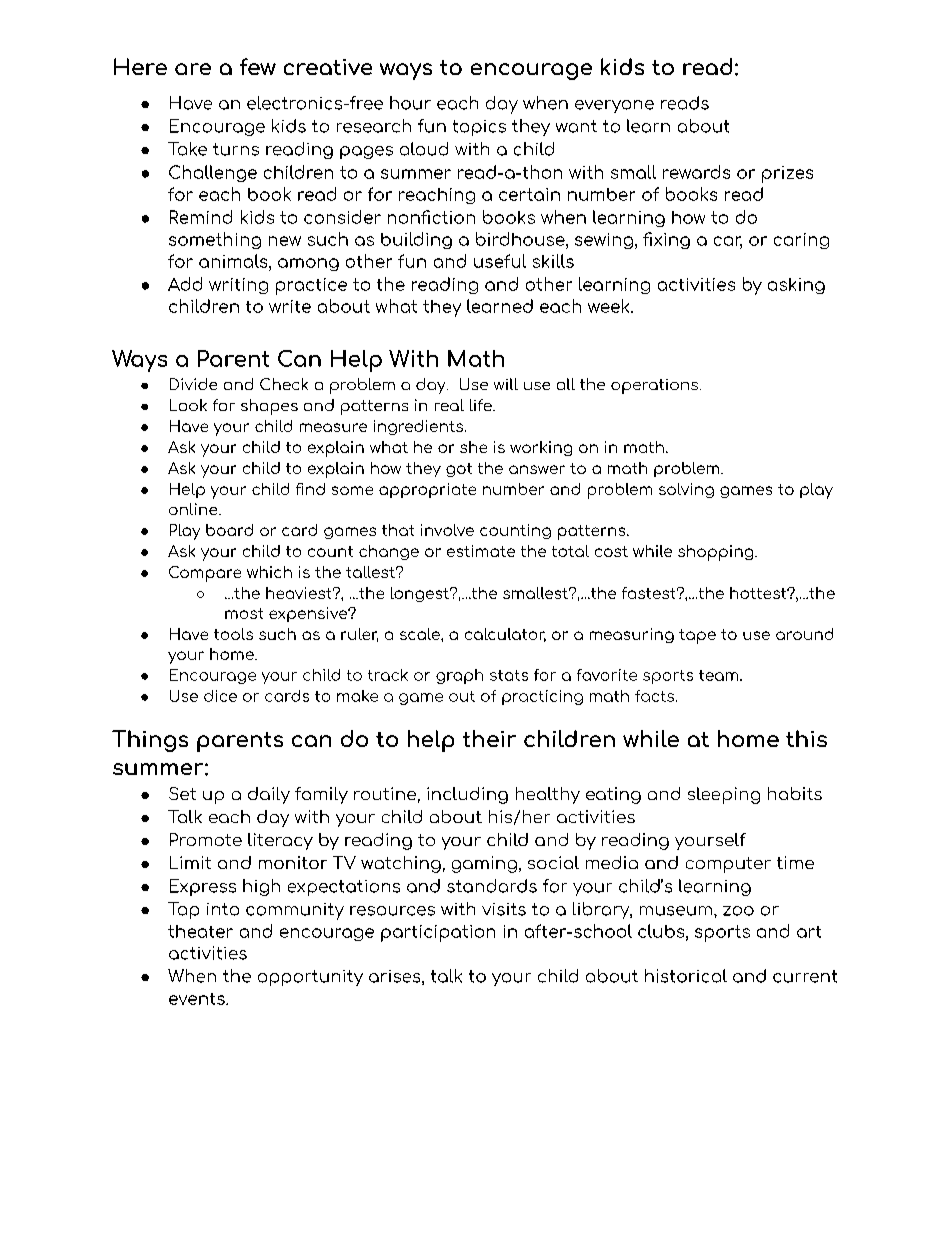 The image size is (952, 1233). Describe the element at coordinates (229, 530) in the screenshot. I see `board` at that location.
